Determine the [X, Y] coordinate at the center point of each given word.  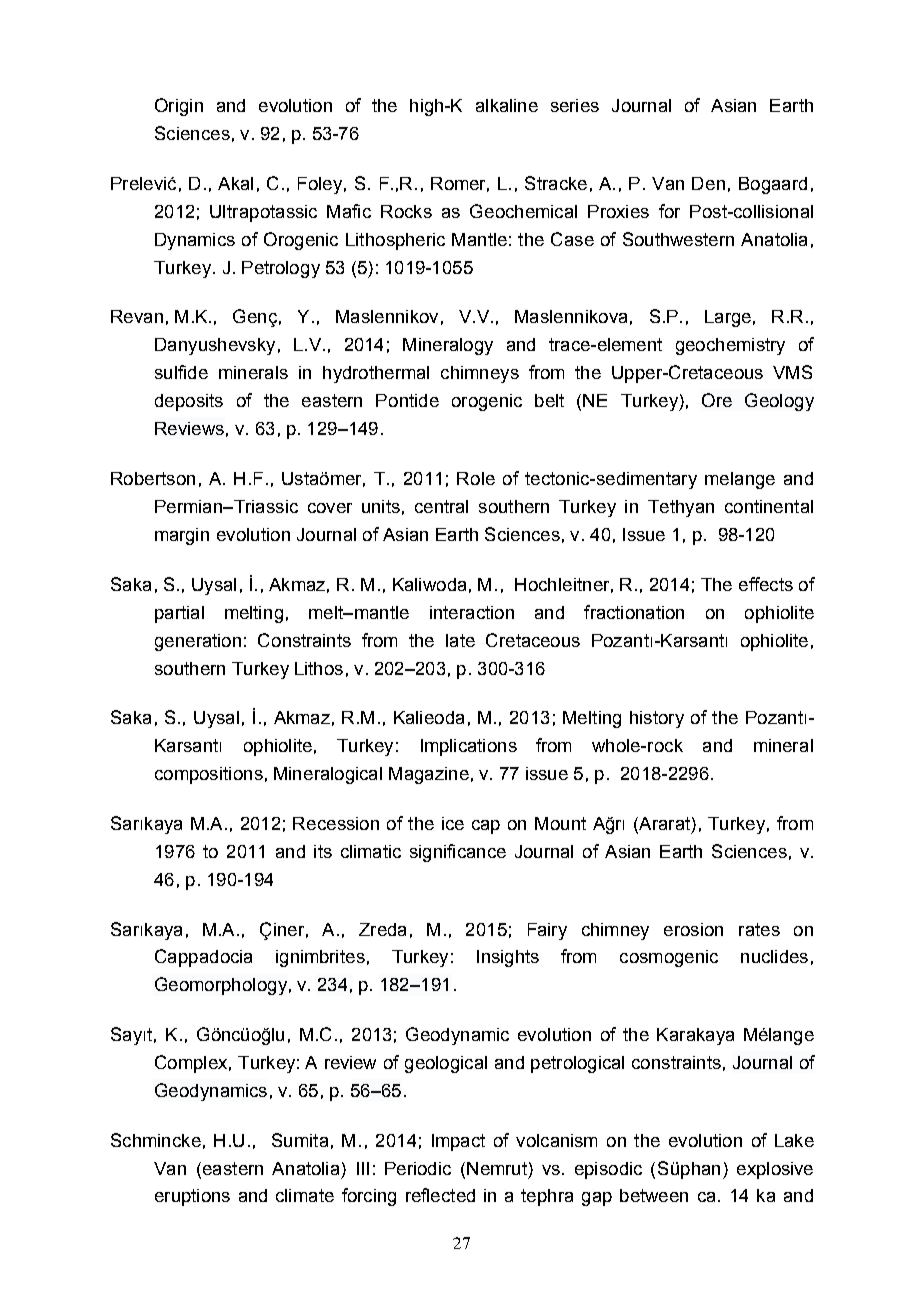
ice [453, 823]
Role [476, 478]
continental [769, 506]
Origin [179, 107]
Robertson [153, 478]
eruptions [192, 1197]
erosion [693, 929]
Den [708, 183]
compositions [209, 775]
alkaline [507, 105]
